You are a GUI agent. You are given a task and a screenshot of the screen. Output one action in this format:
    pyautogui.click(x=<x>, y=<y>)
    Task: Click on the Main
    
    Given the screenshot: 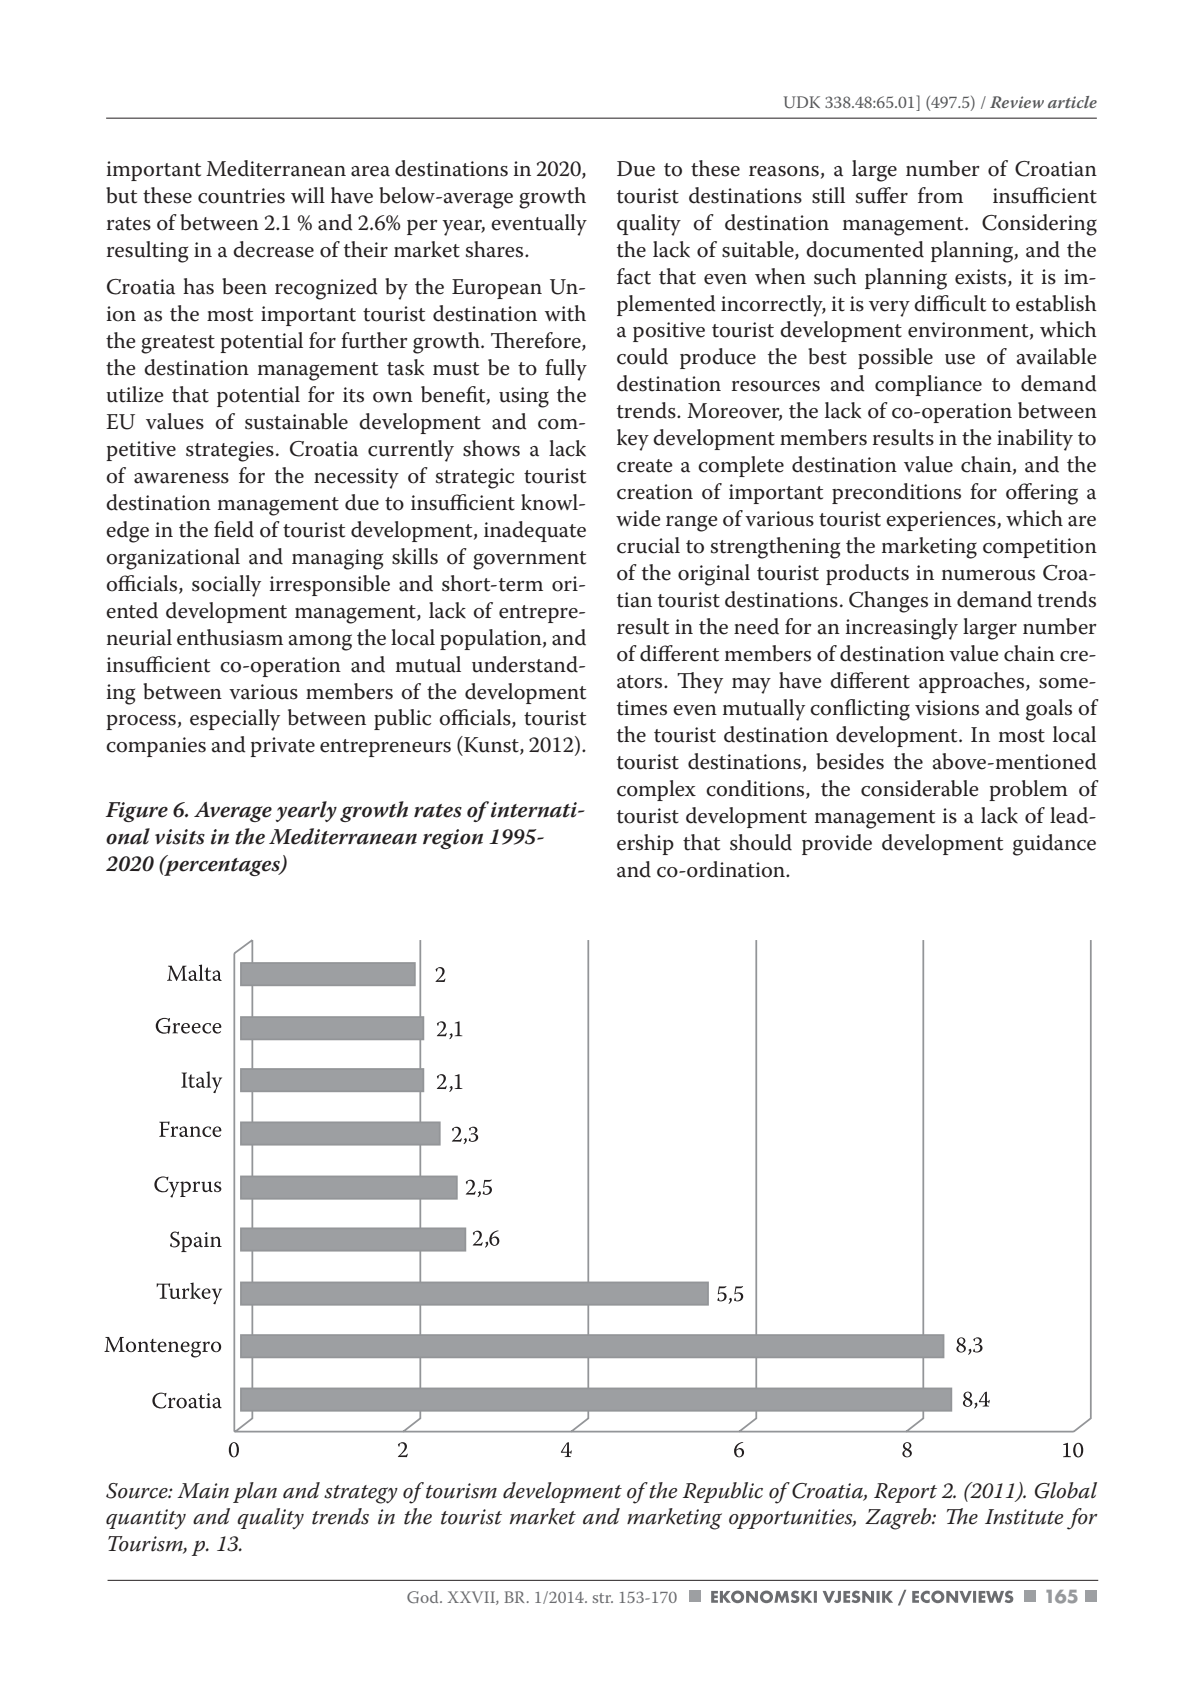 What is the action you would take?
    pyautogui.click(x=203, y=1491)
